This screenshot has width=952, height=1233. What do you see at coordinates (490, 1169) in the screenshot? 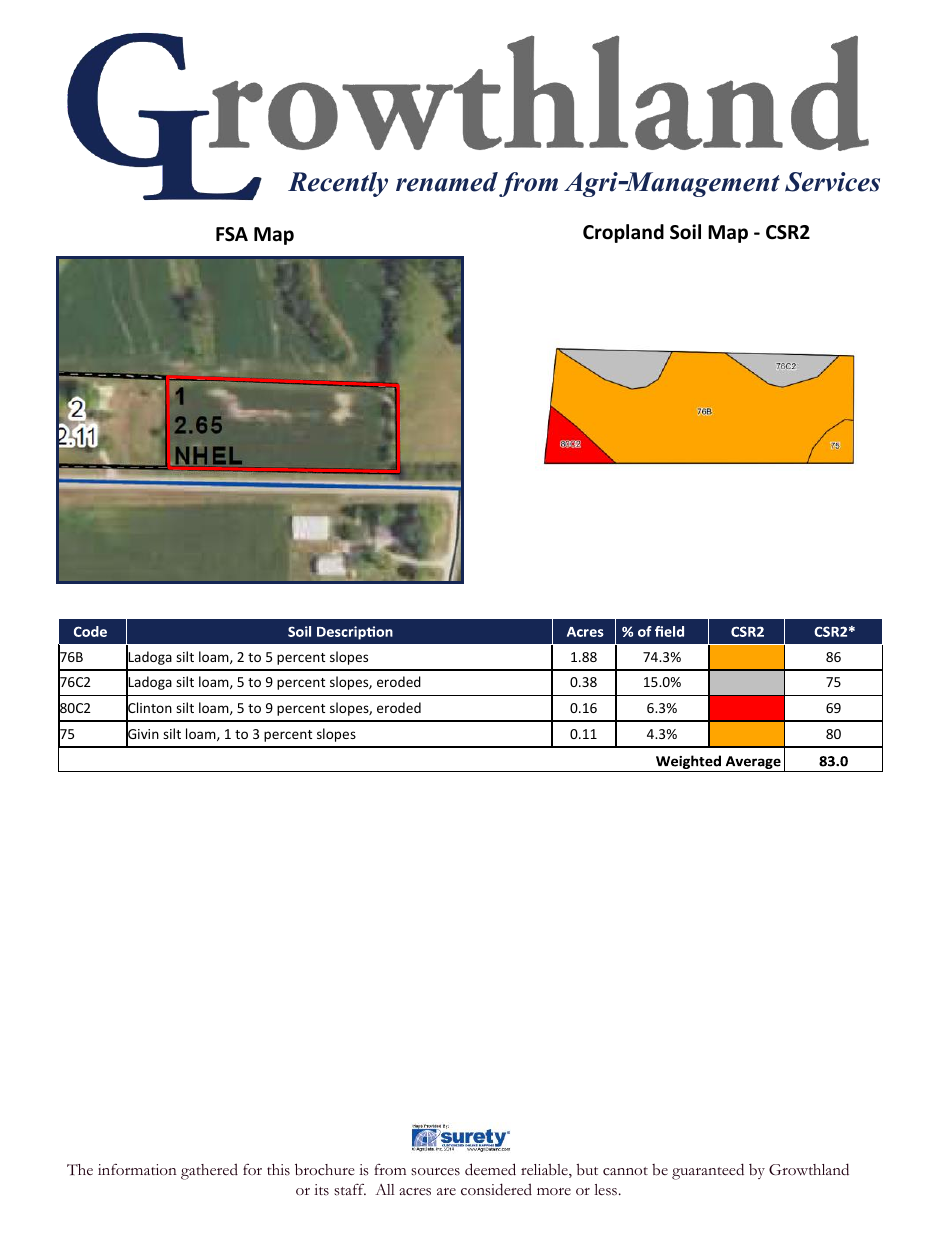
I see `deemed` at bounding box center [490, 1169].
